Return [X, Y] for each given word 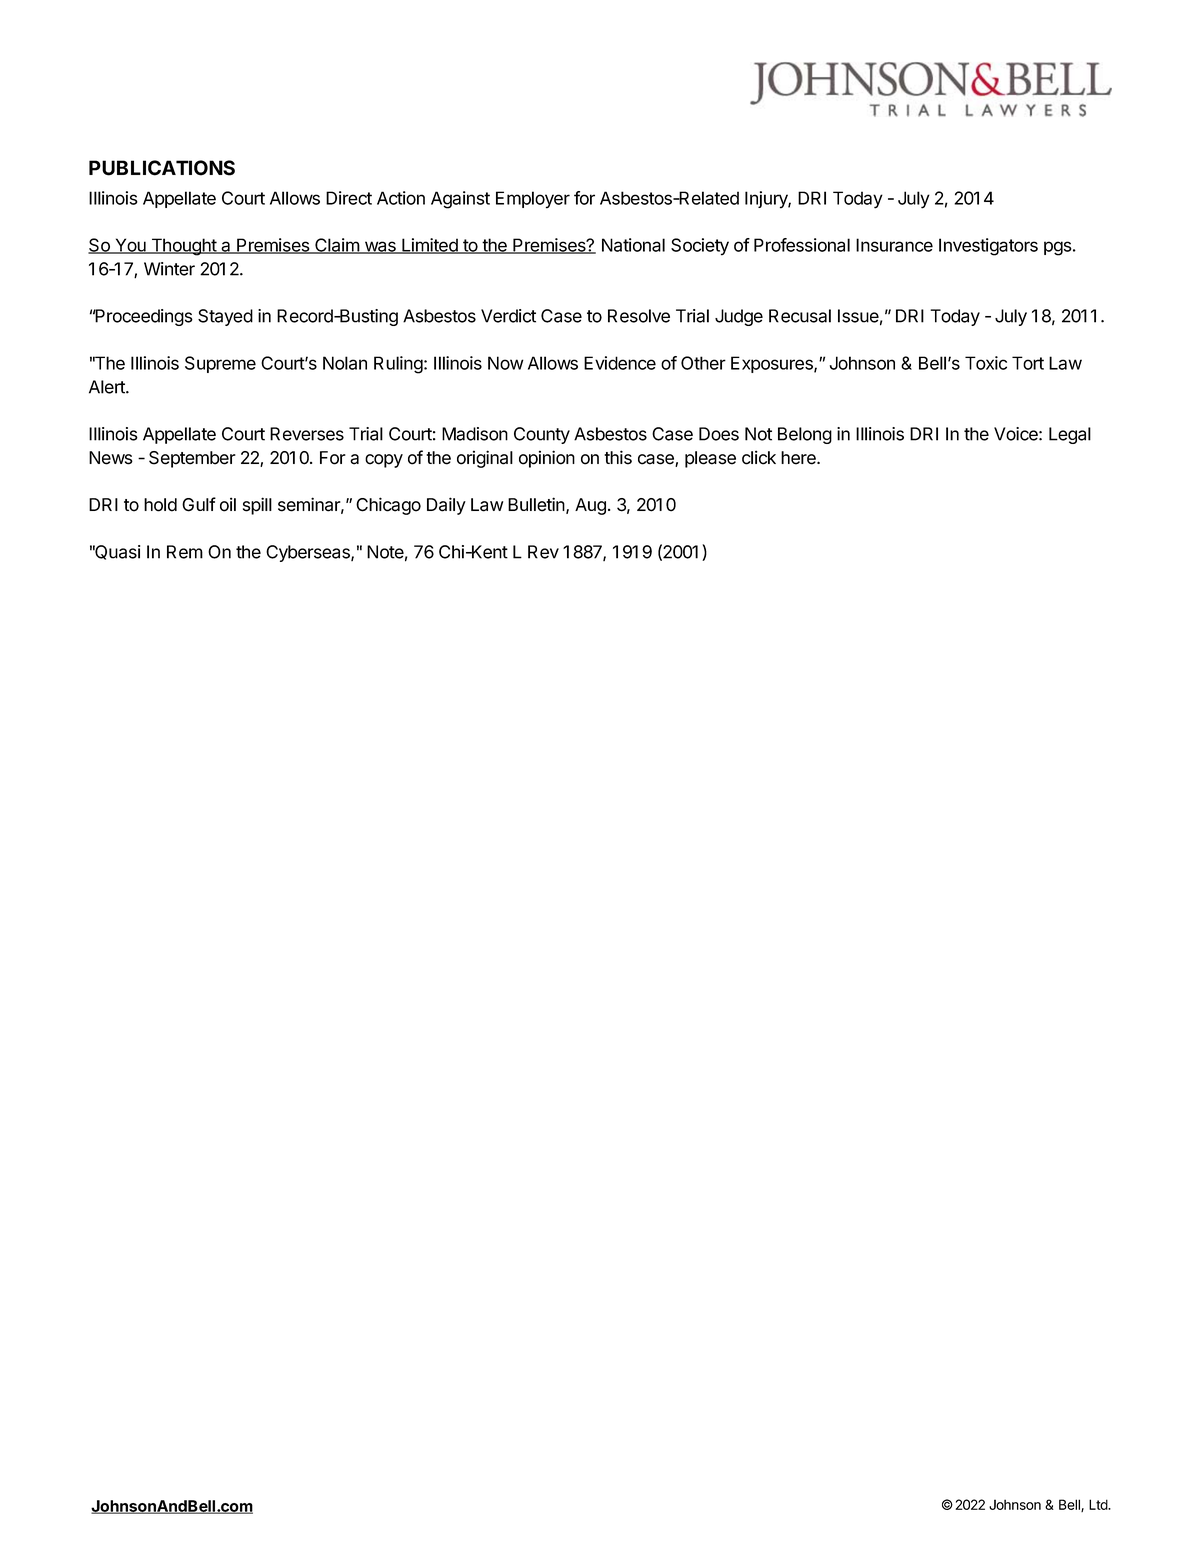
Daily [446, 506]
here [799, 458]
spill [257, 506]
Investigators [988, 247]
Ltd [1099, 1504]
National [633, 245]
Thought [183, 247]
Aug [590, 506]
